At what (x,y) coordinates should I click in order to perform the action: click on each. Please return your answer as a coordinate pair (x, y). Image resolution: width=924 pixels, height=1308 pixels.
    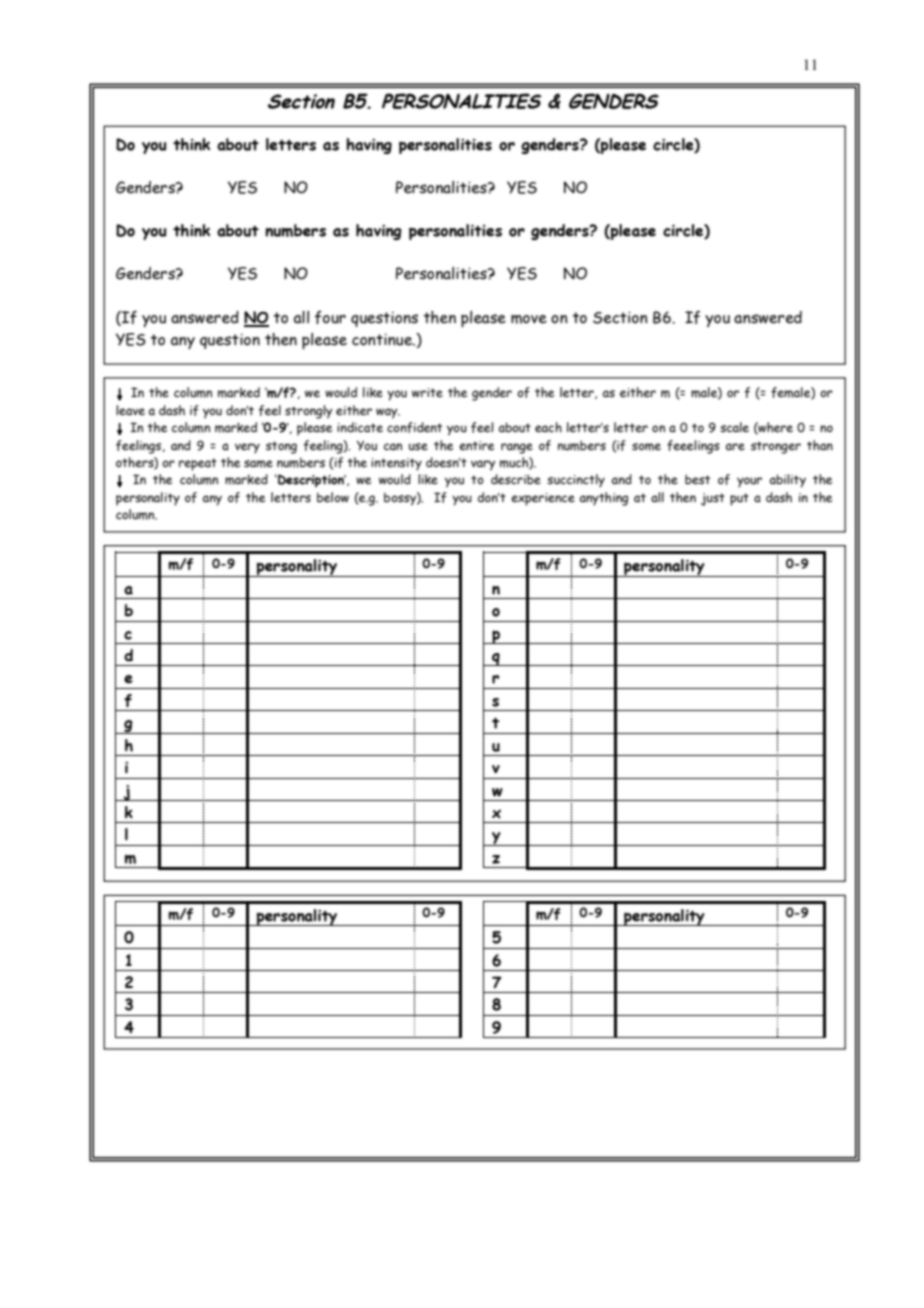
    Looking at the image, I should click on (548, 427).
